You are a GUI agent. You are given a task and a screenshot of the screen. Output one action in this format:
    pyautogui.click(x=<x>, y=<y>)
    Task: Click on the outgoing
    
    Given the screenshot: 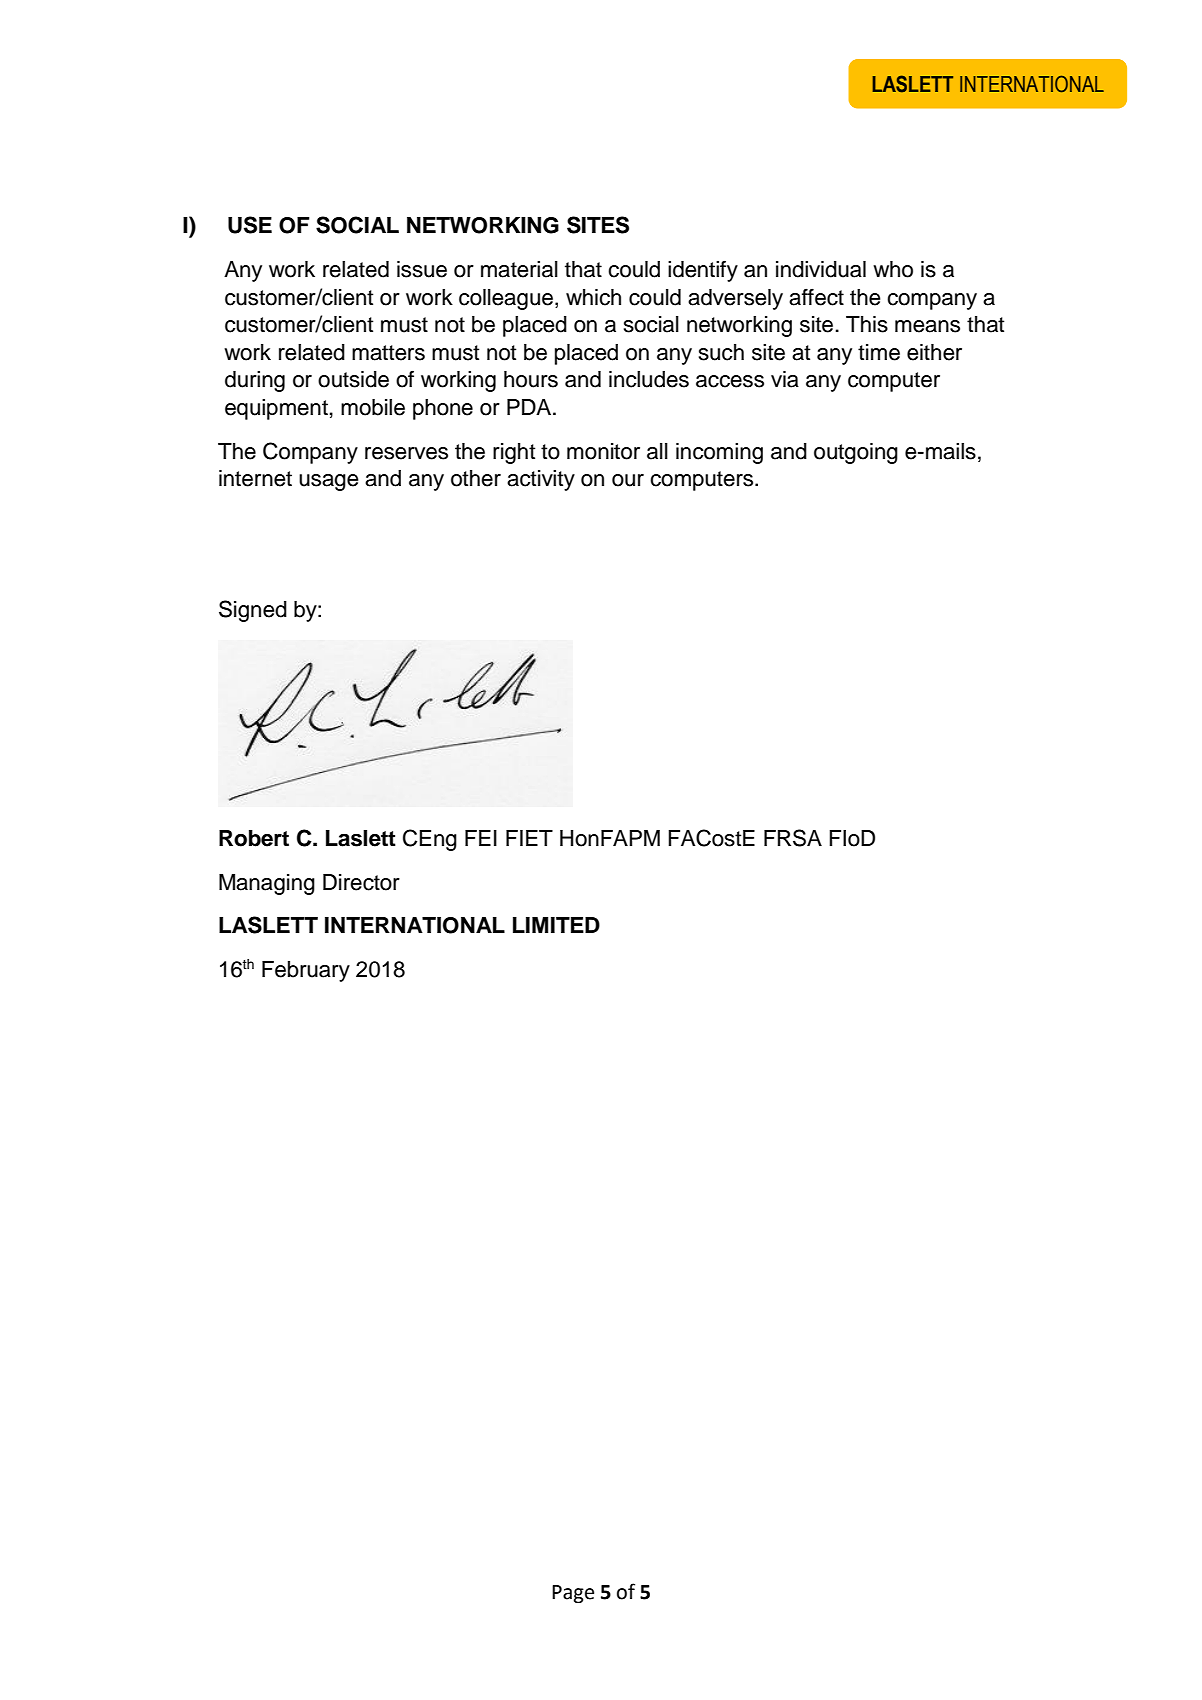 What is the action you would take?
    pyautogui.click(x=856, y=453)
